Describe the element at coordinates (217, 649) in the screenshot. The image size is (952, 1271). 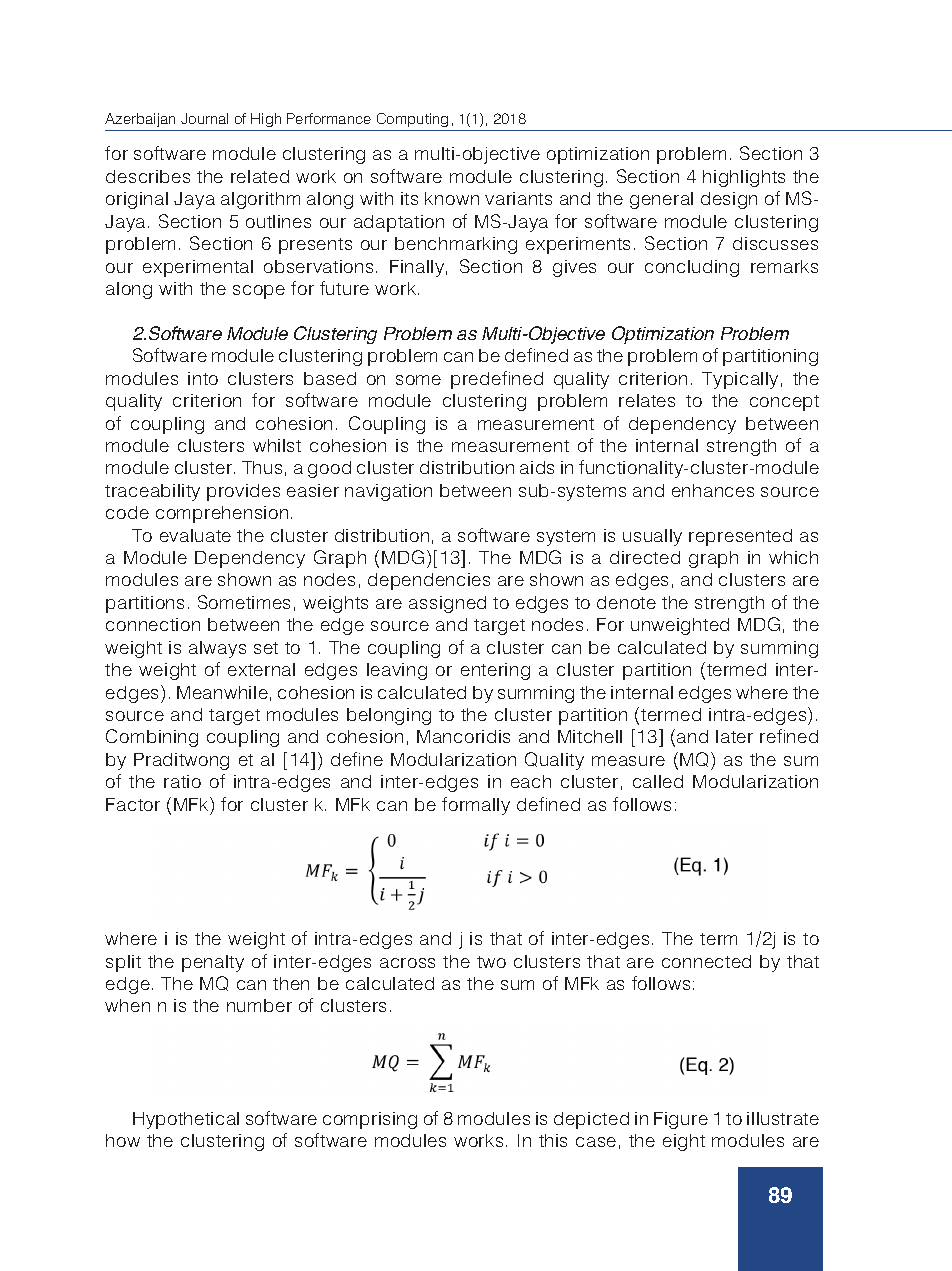
I see `always` at that location.
